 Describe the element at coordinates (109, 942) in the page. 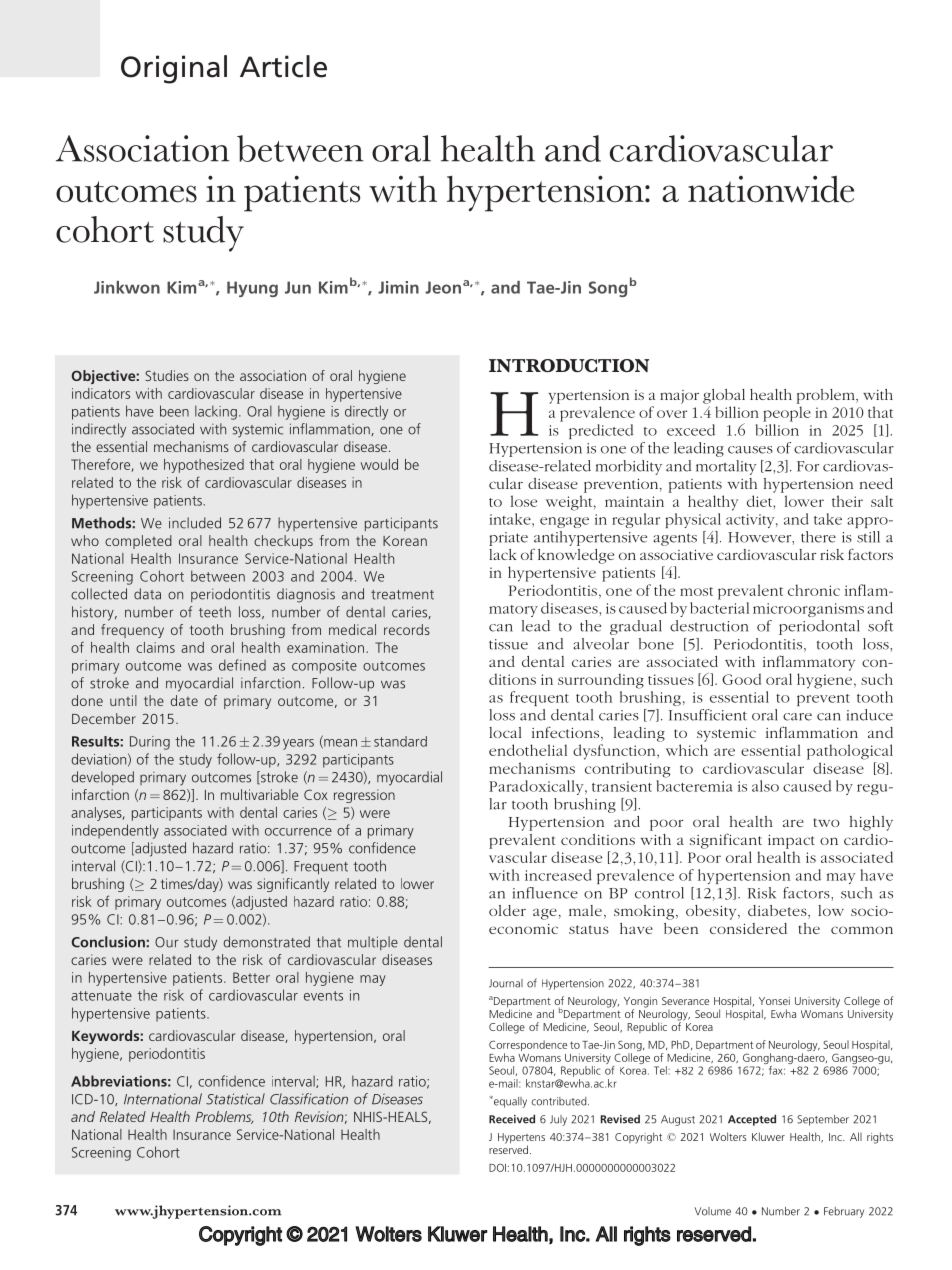

I see `Conclusion` at that location.
